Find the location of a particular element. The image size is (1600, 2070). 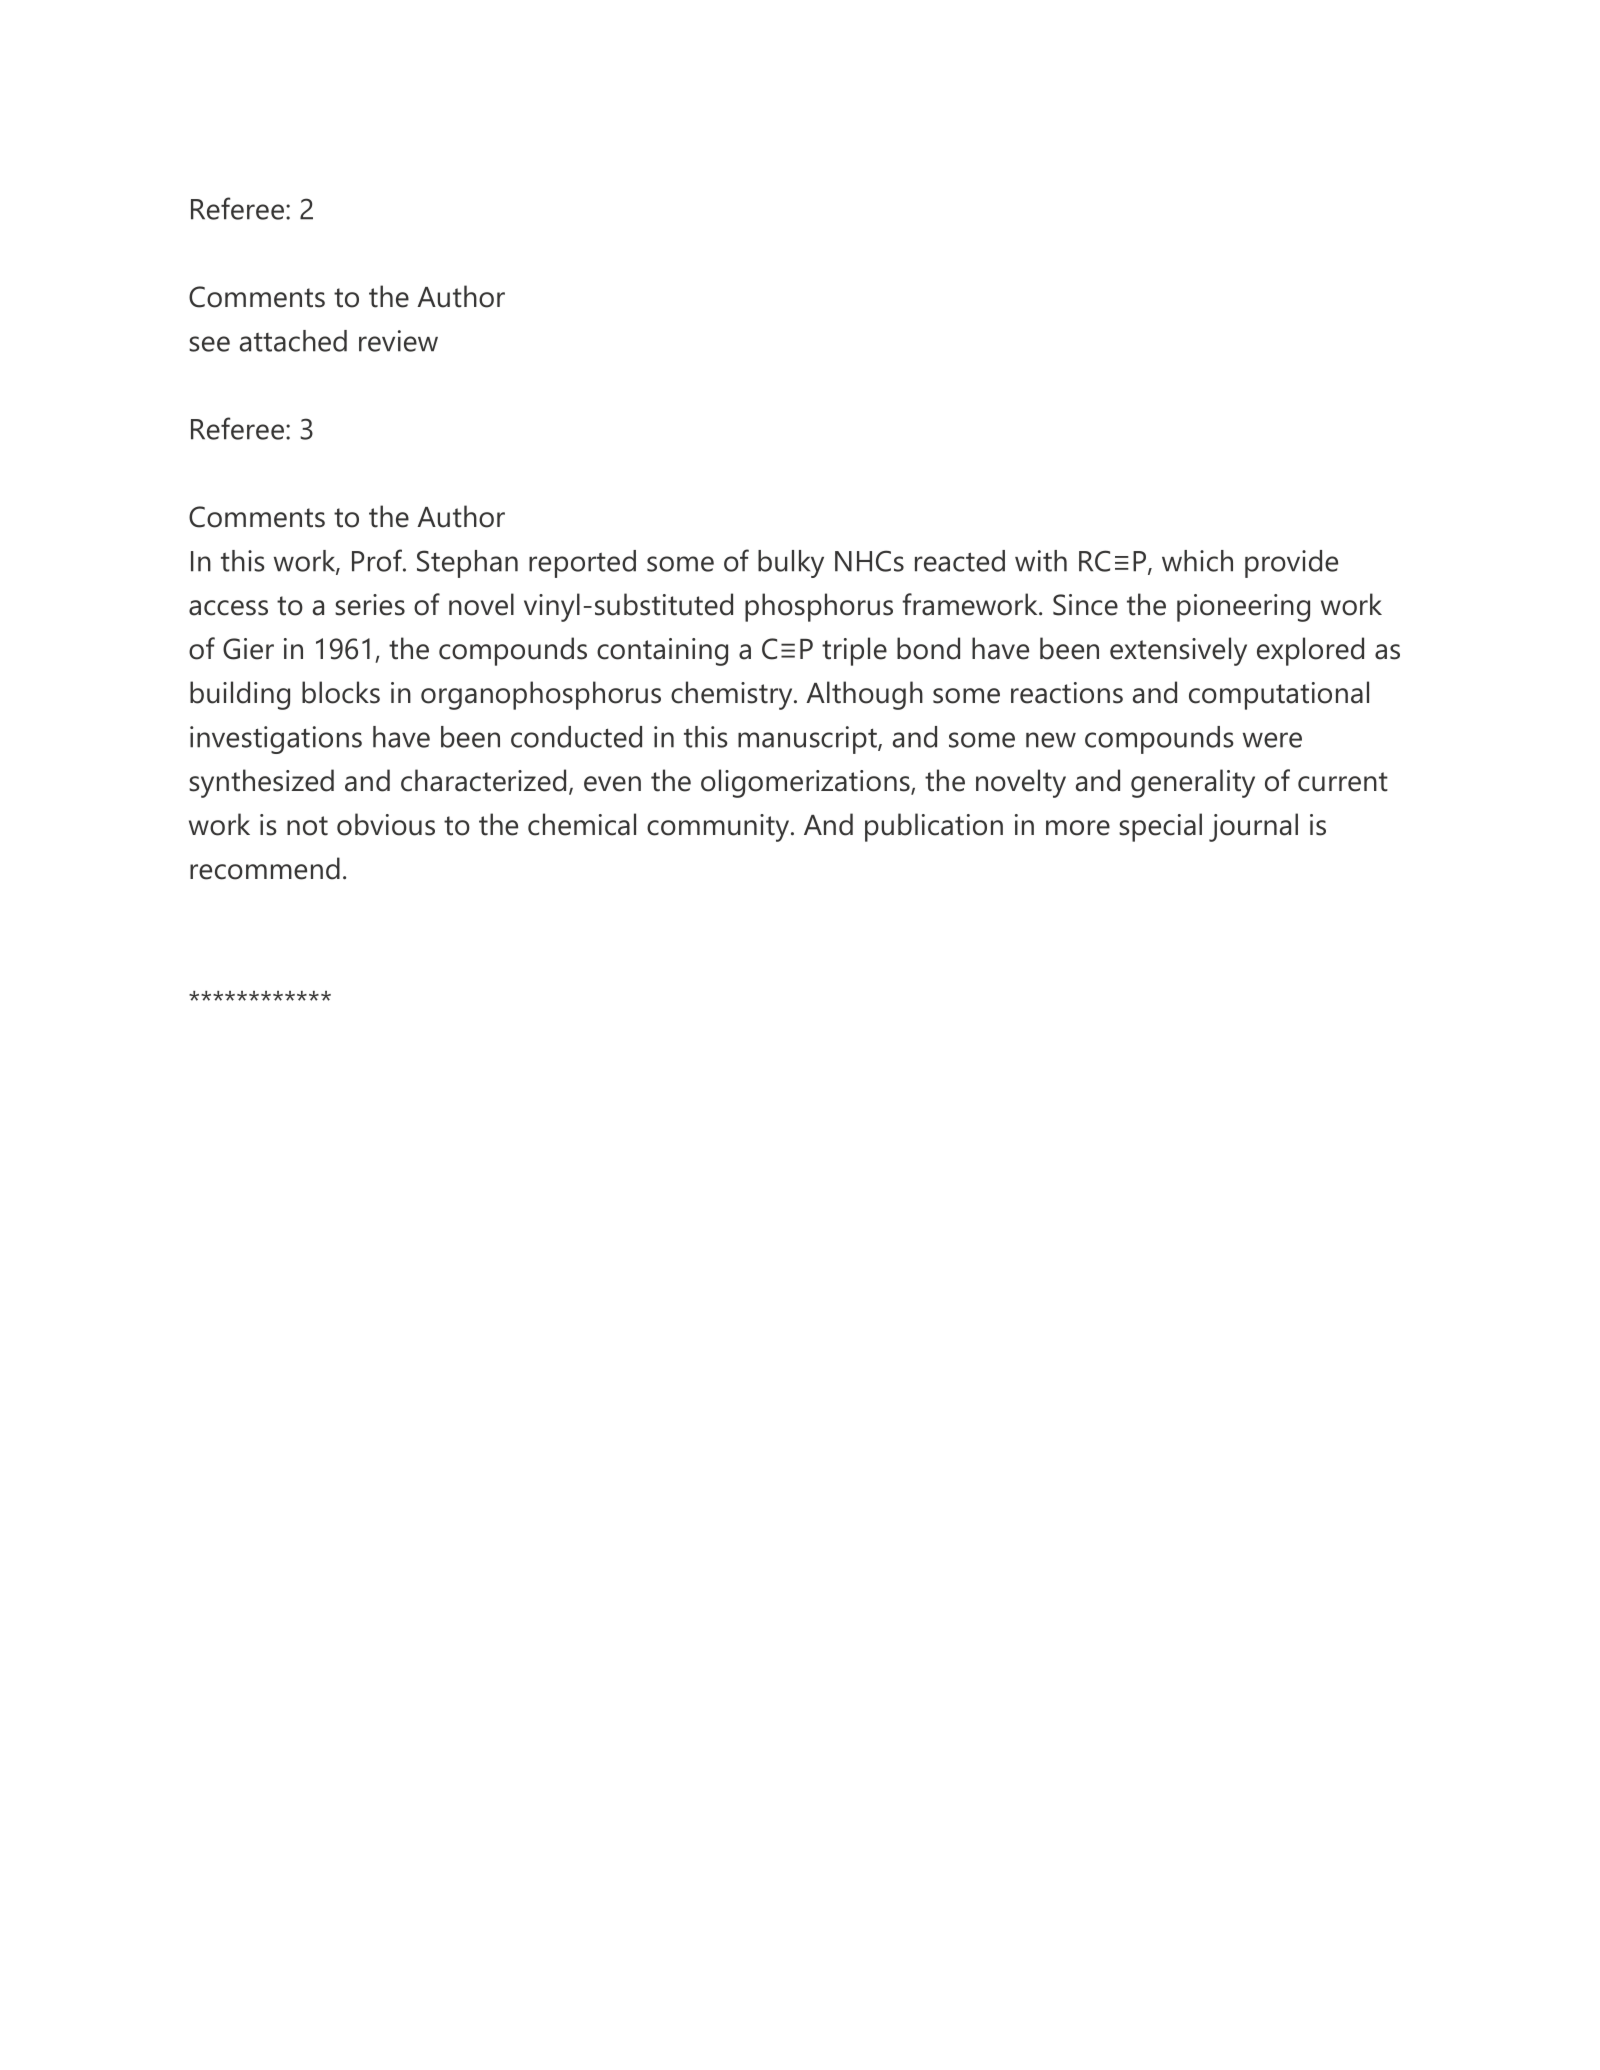

series is located at coordinates (370, 605).
